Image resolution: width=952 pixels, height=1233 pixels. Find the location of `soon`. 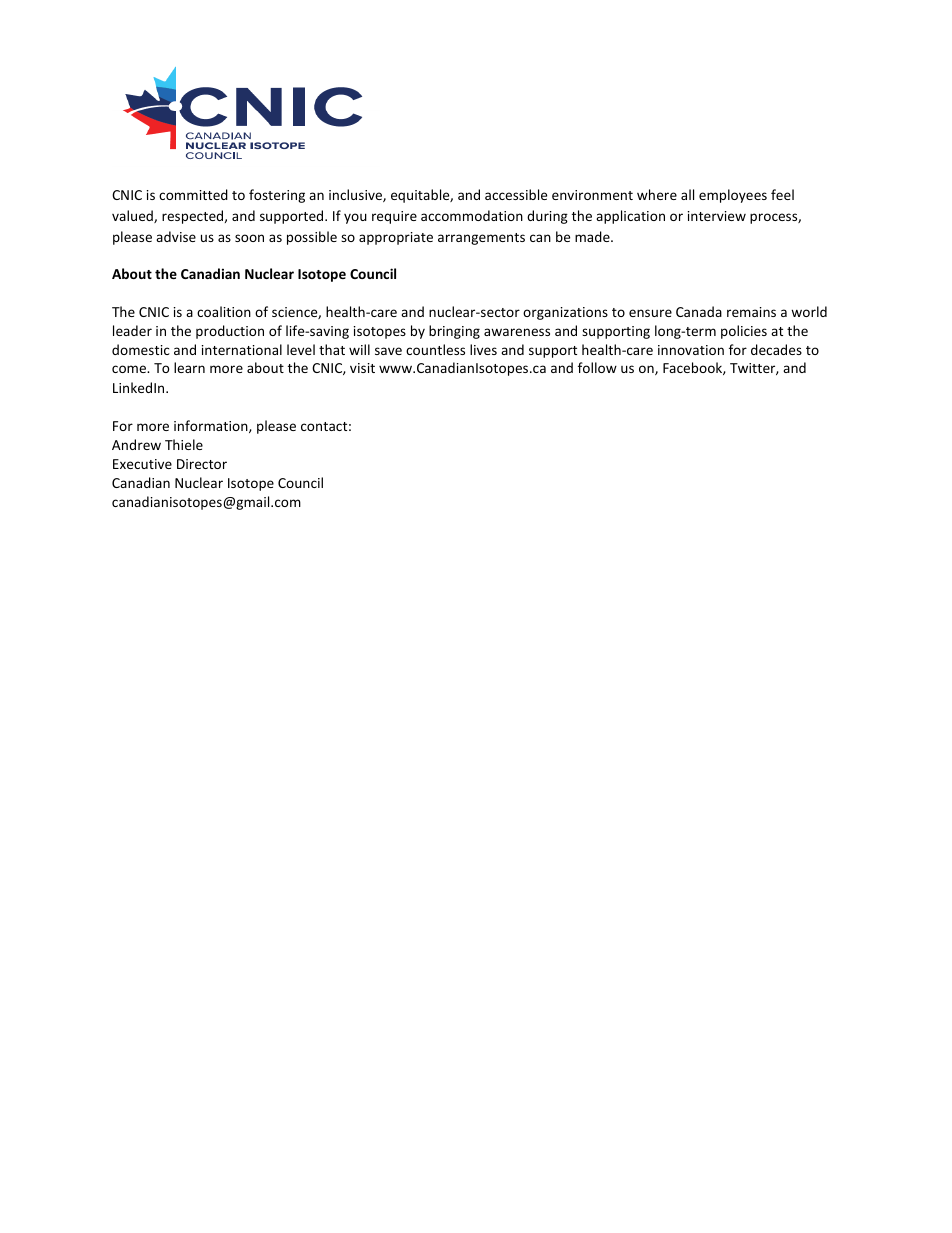

soon is located at coordinates (249, 238).
